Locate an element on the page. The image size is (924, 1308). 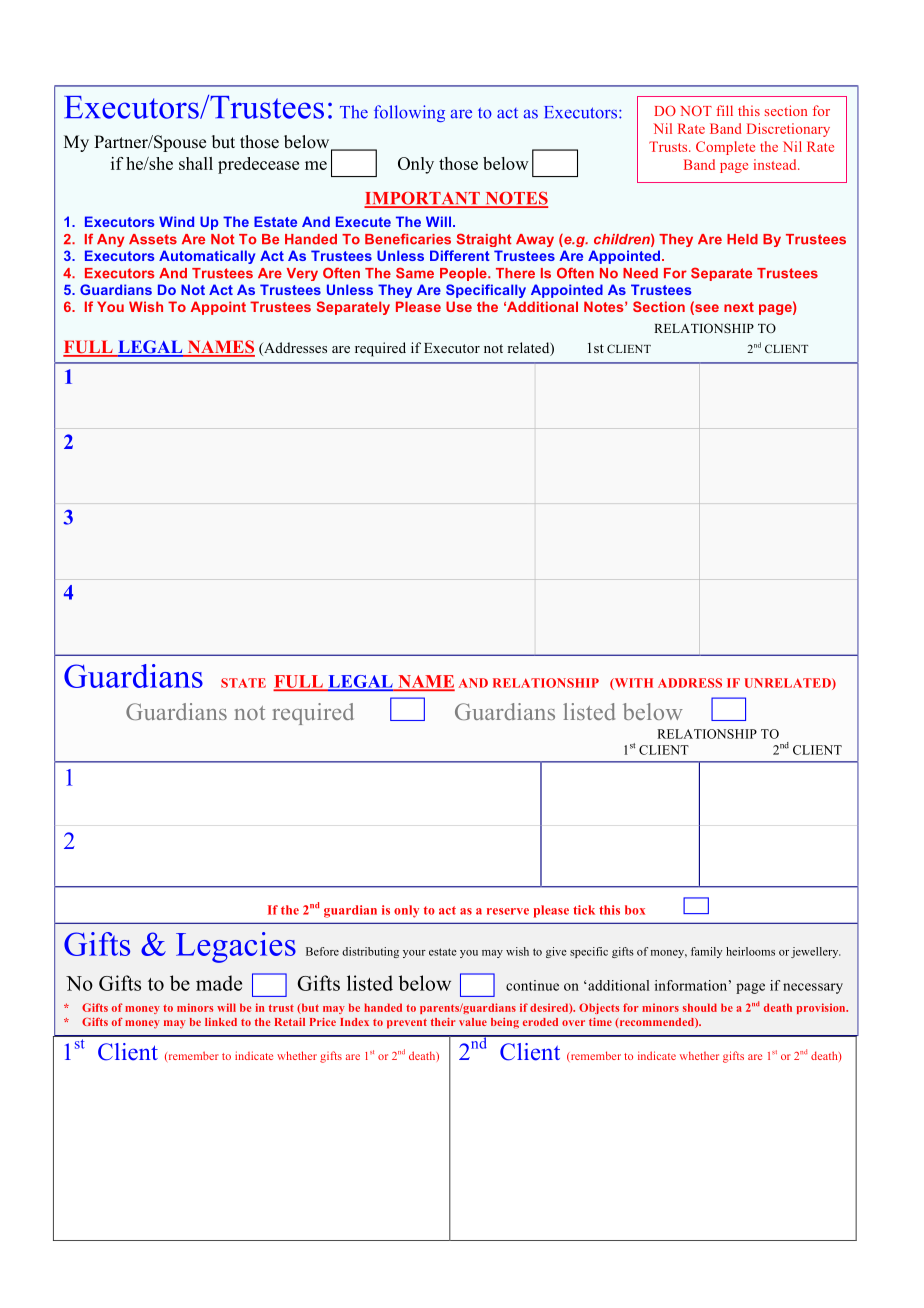
made is located at coordinates (219, 983).
